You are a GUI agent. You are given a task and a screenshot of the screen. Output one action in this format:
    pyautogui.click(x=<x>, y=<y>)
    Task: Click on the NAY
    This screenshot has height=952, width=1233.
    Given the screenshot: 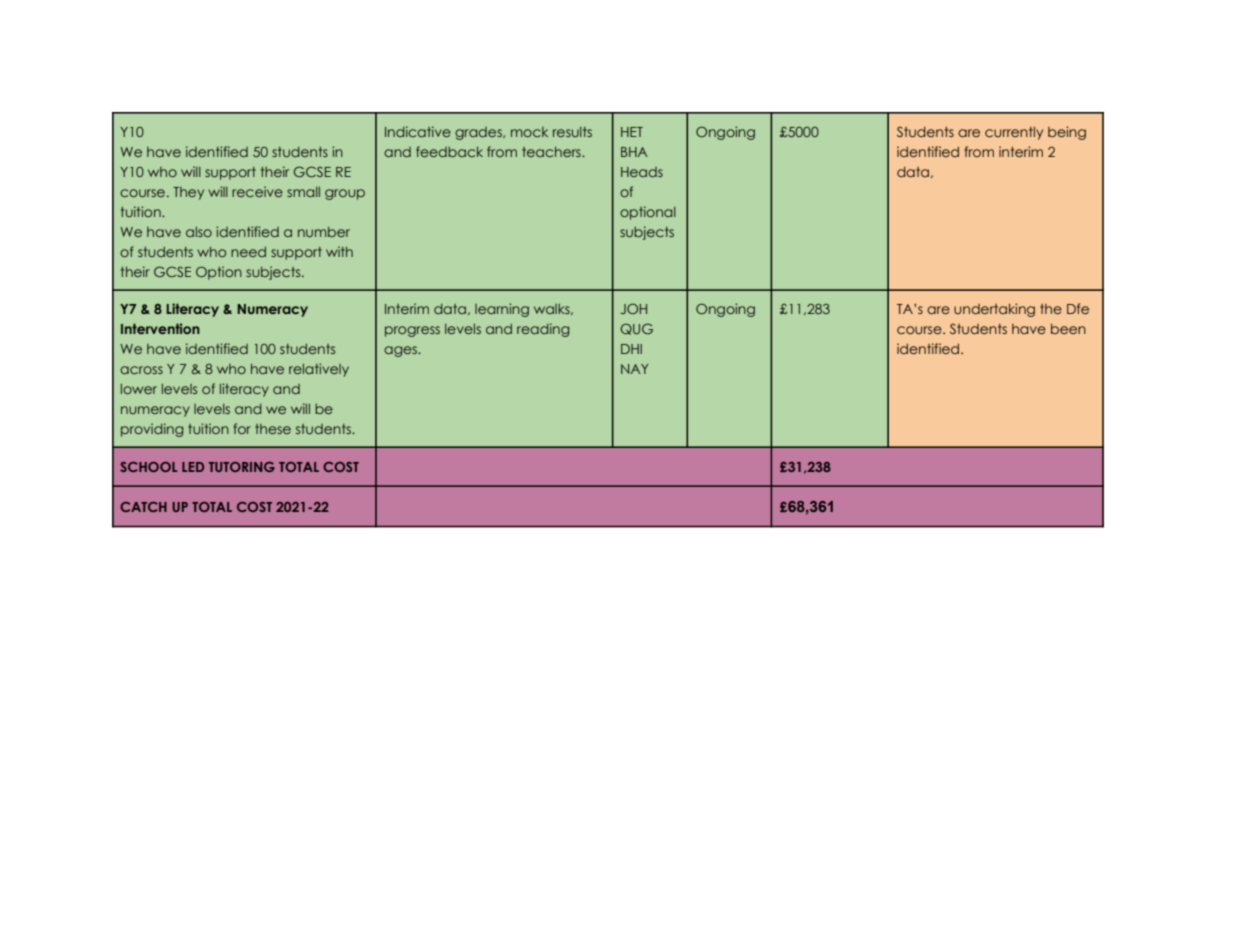 What is the action you would take?
    pyautogui.click(x=635, y=369)
